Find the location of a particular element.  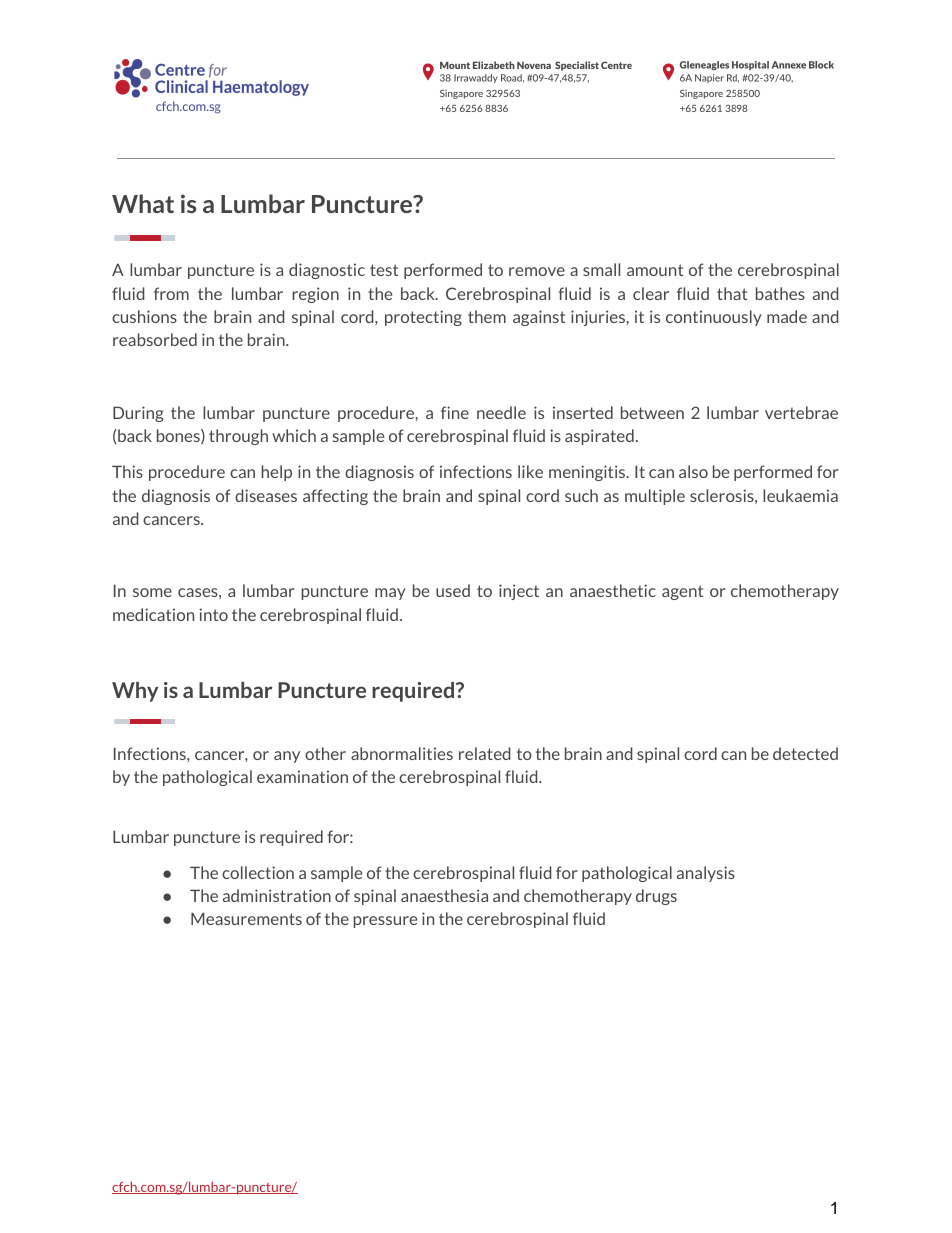

fine is located at coordinates (455, 412).
